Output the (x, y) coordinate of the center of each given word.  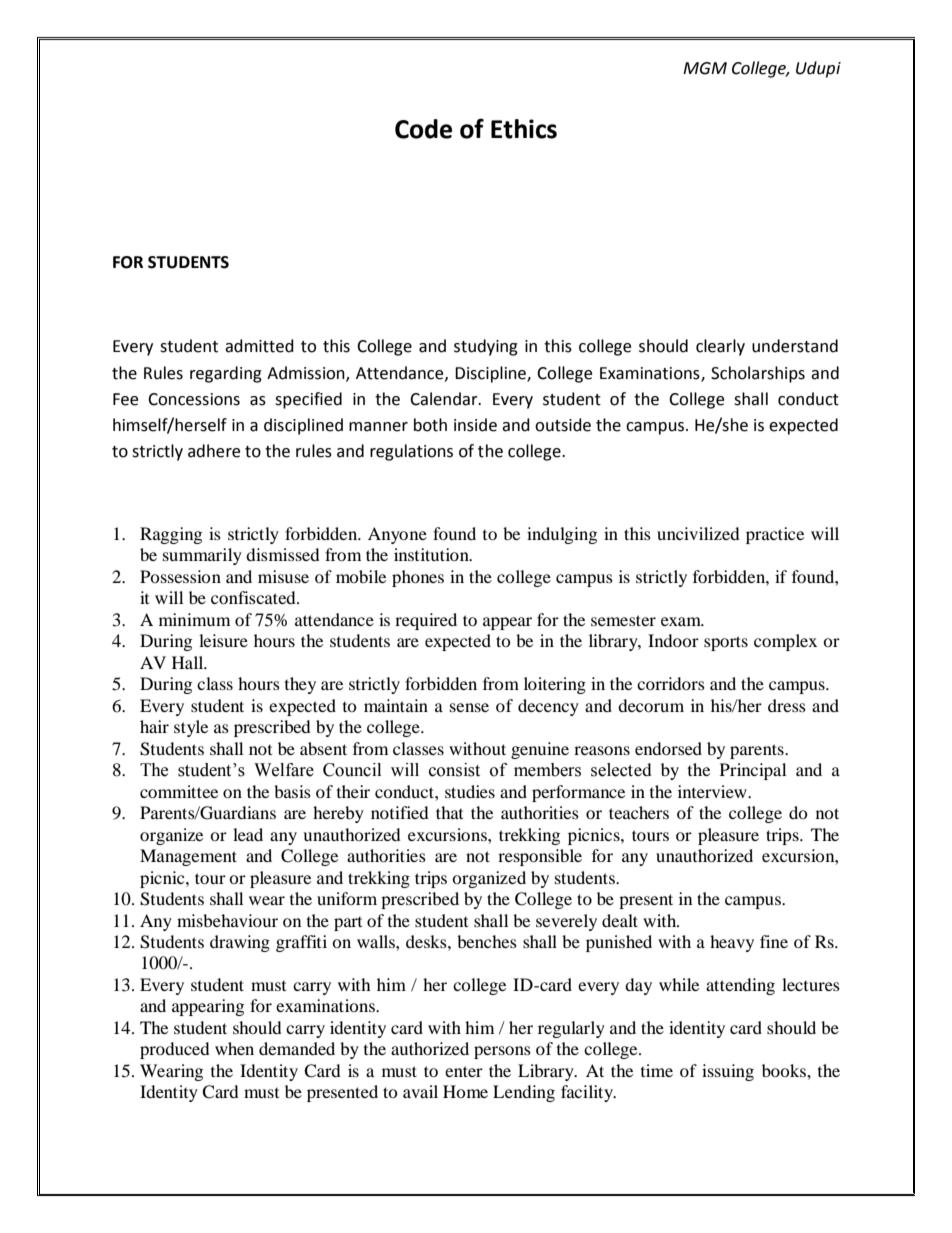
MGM (705, 68)
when (234, 1048)
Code (423, 129)
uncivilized (698, 533)
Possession (180, 576)
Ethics (524, 129)
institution (432, 554)
